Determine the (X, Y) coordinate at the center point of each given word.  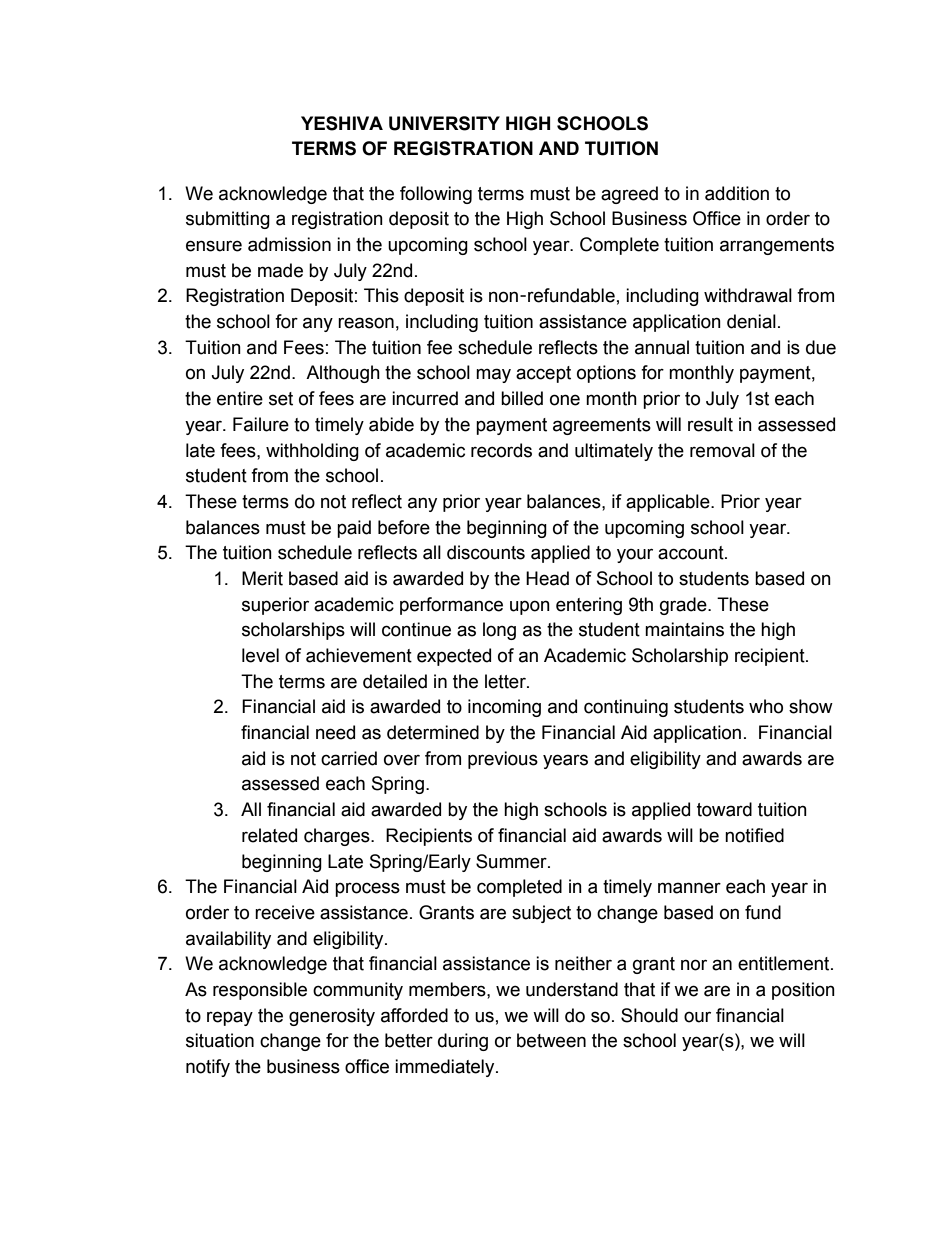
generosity (332, 1017)
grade (684, 606)
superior (275, 606)
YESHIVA (342, 123)
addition (737, 193)
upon (530, 607)
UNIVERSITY (444, 123)
